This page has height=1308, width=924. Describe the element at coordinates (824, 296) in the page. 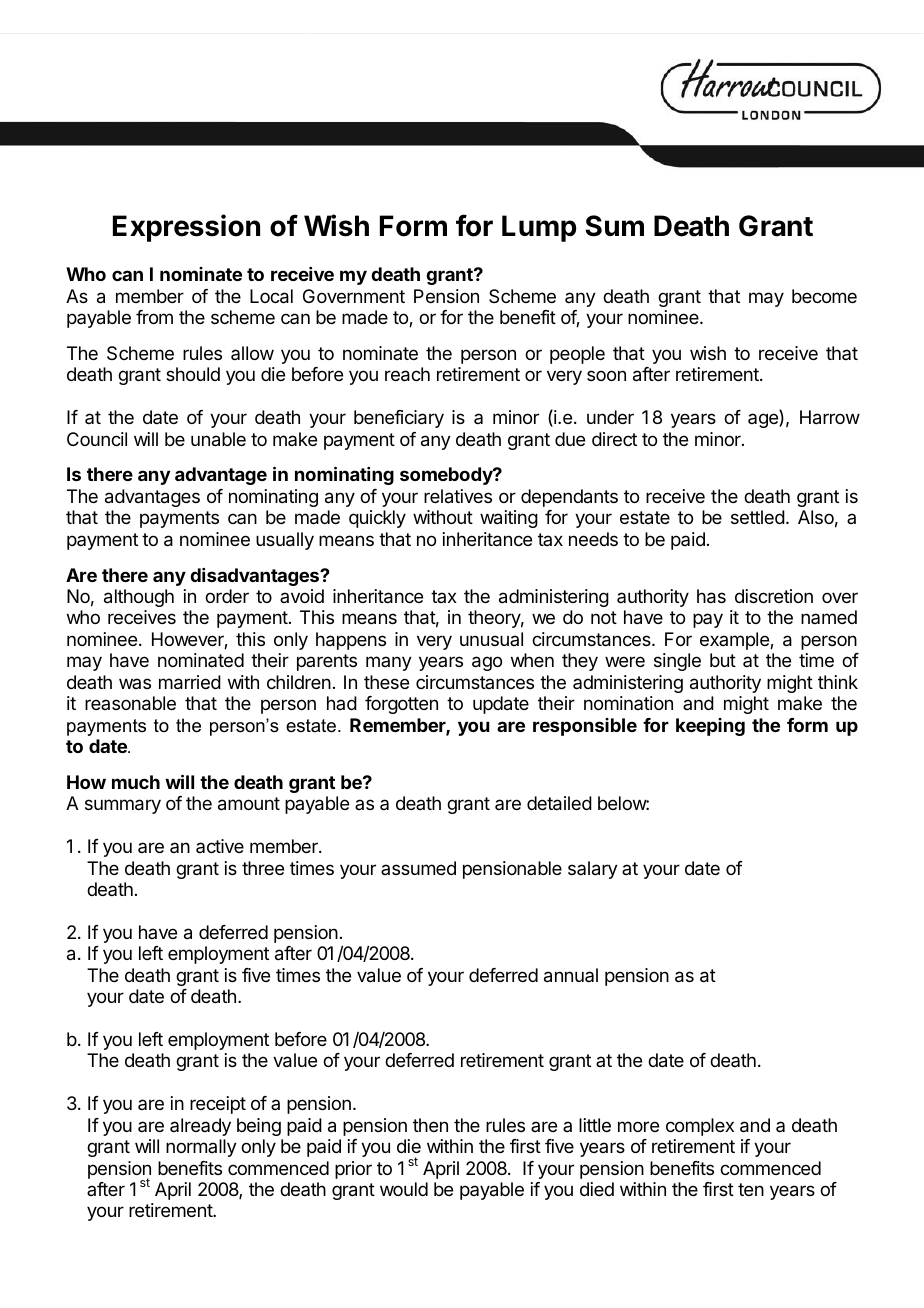

I see `become` at that location.
